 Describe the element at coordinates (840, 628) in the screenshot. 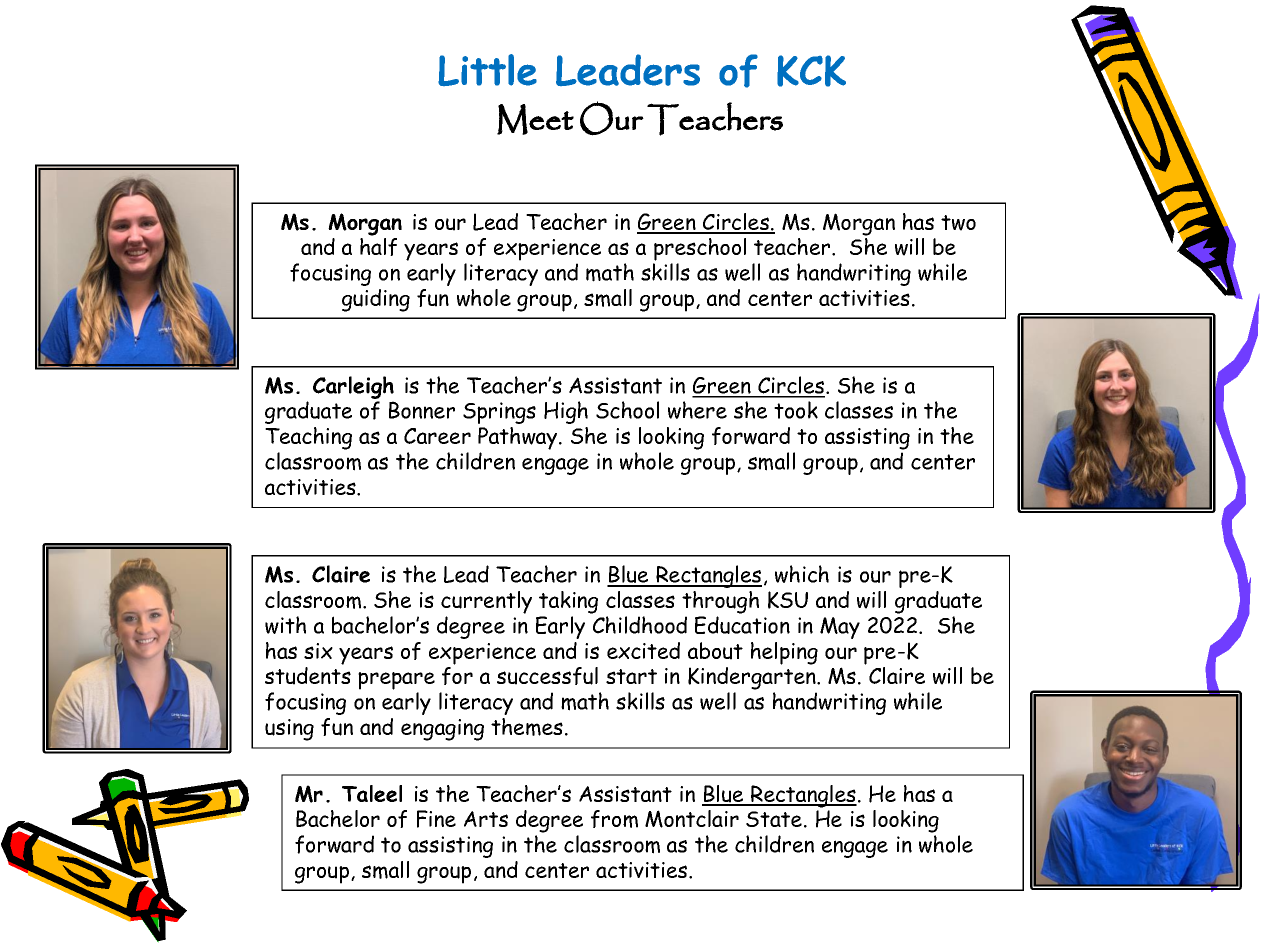

I see `May` at that location.
